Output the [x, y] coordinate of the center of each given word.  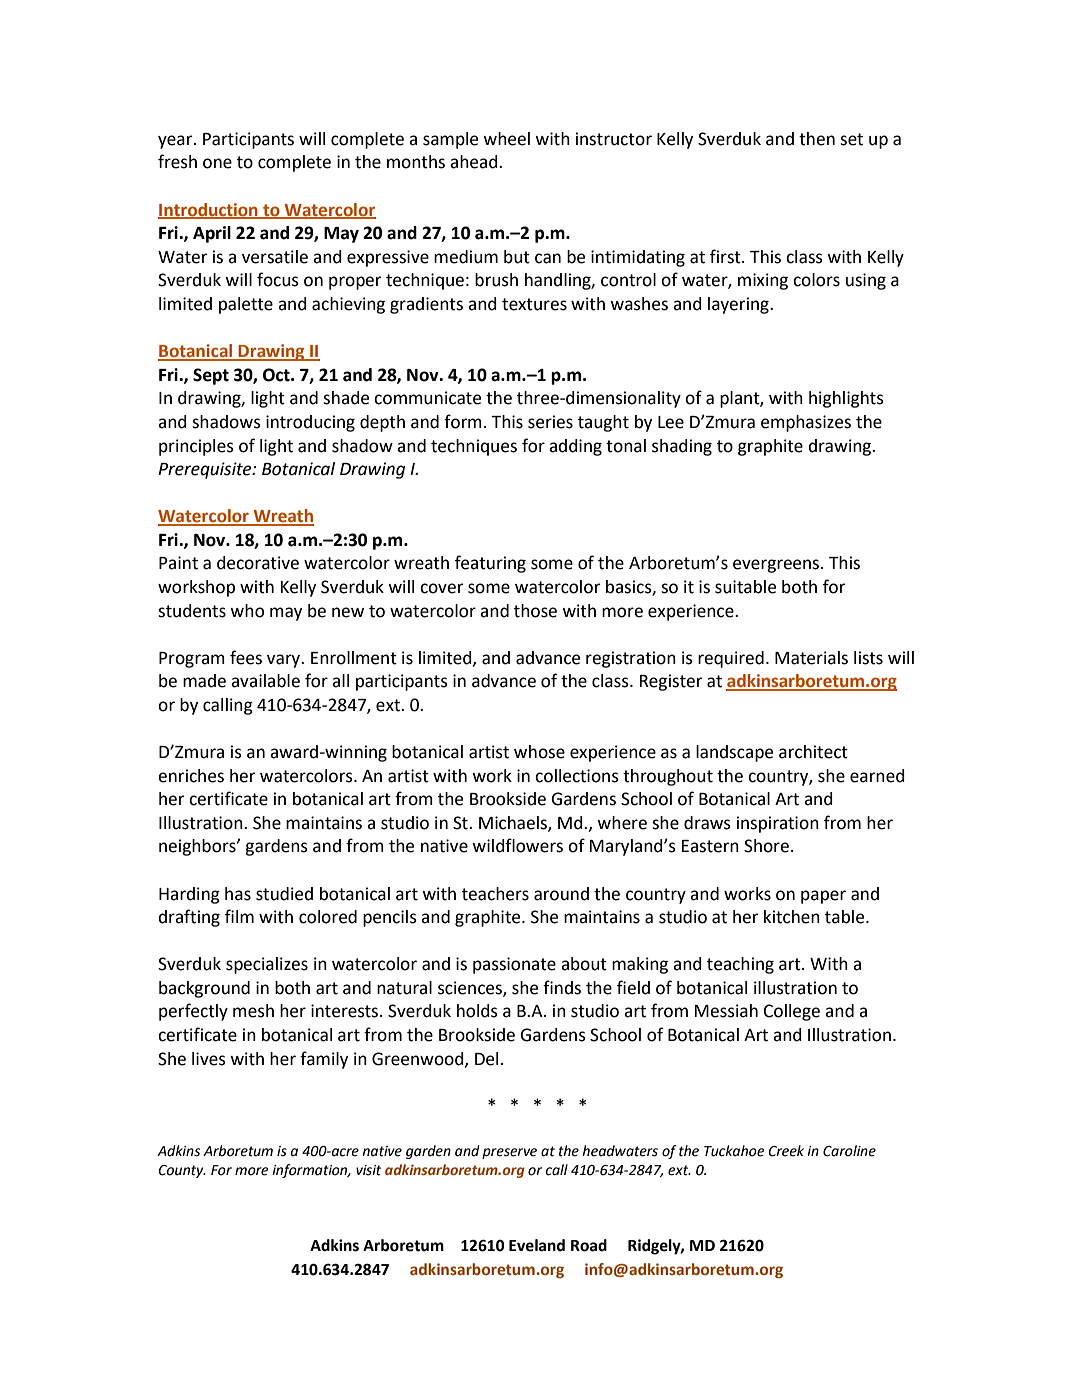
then [817, 139]
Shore [766, 846]
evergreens [777, 566]
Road [589, 1245]
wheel [506, 139]
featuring [490, 564]
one [217, 163]
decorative [258, 563]
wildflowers [517, 845]
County [182, 1171]
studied [284, 894]
